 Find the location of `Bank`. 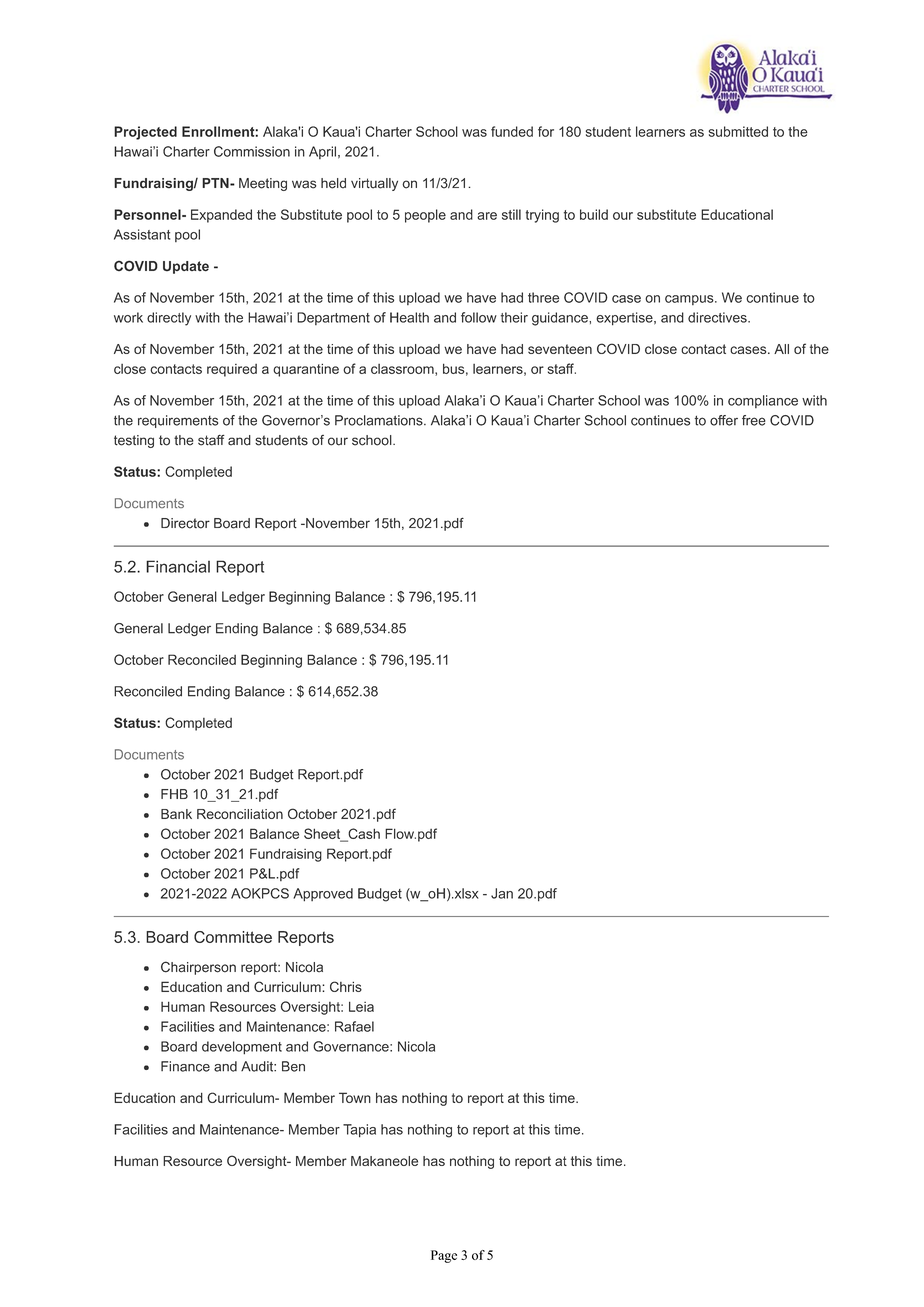

Bank is located at coordinates (176, 814).
